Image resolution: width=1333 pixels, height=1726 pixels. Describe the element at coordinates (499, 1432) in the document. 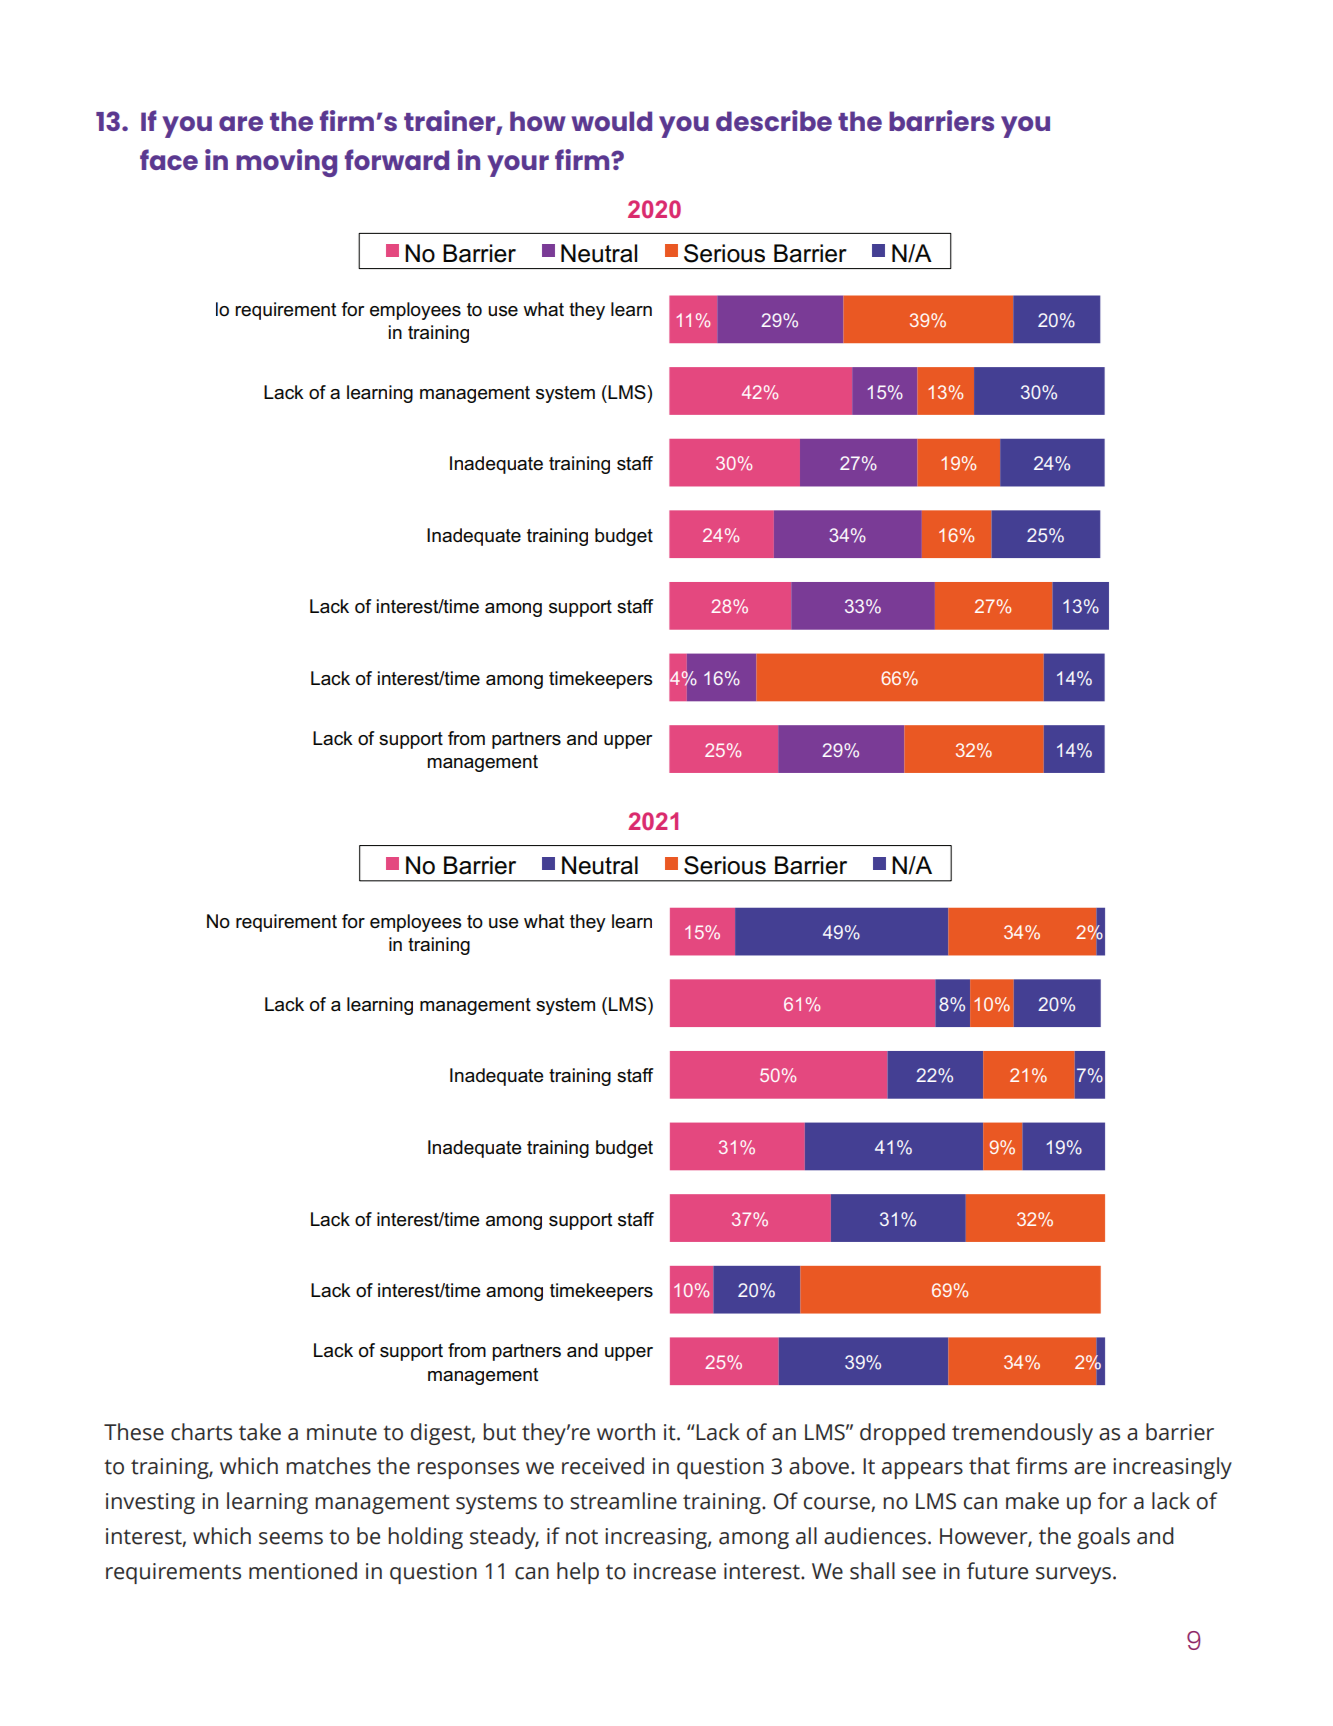

I see `but` at that location.
